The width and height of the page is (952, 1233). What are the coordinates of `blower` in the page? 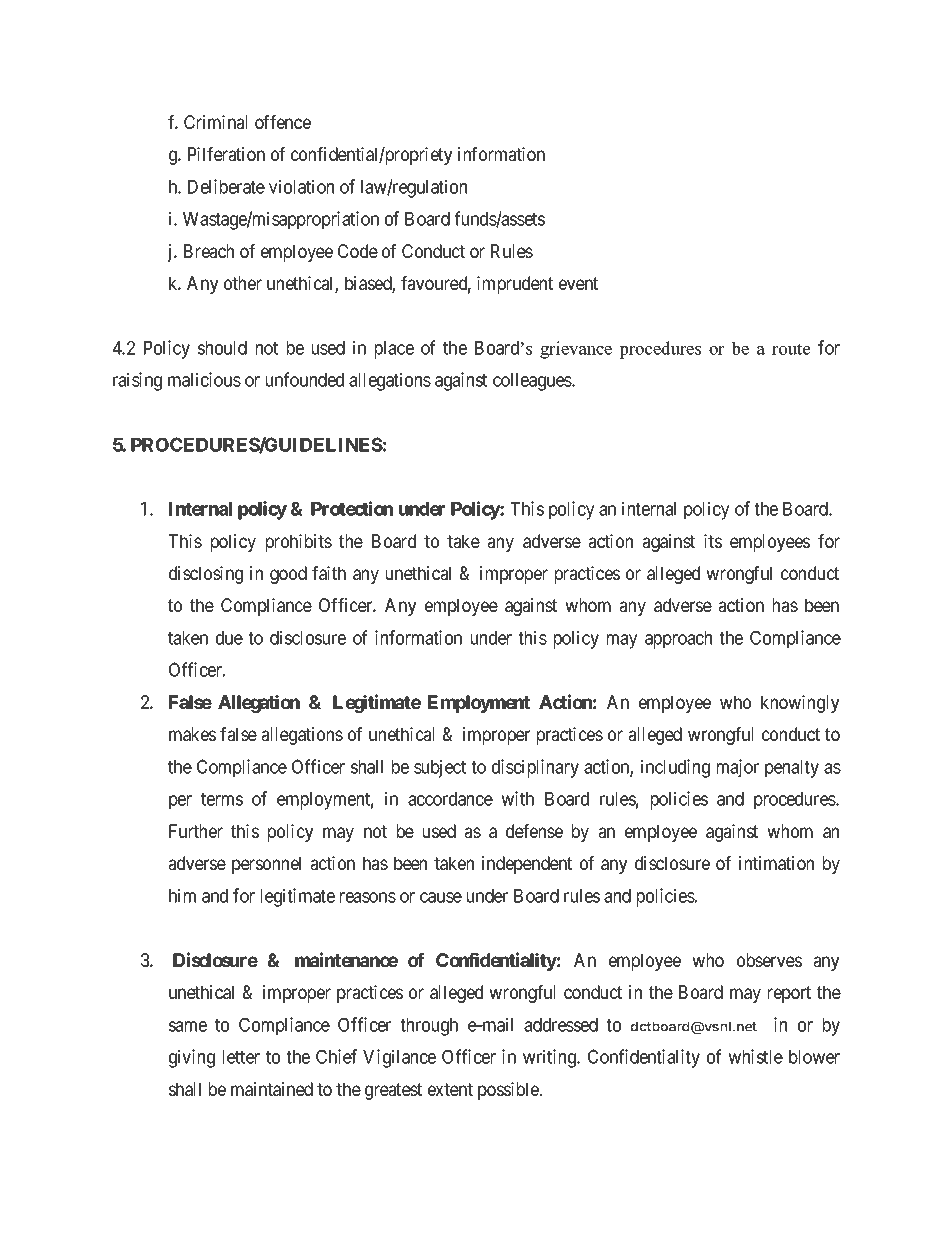 It's located at (814, 1057).
